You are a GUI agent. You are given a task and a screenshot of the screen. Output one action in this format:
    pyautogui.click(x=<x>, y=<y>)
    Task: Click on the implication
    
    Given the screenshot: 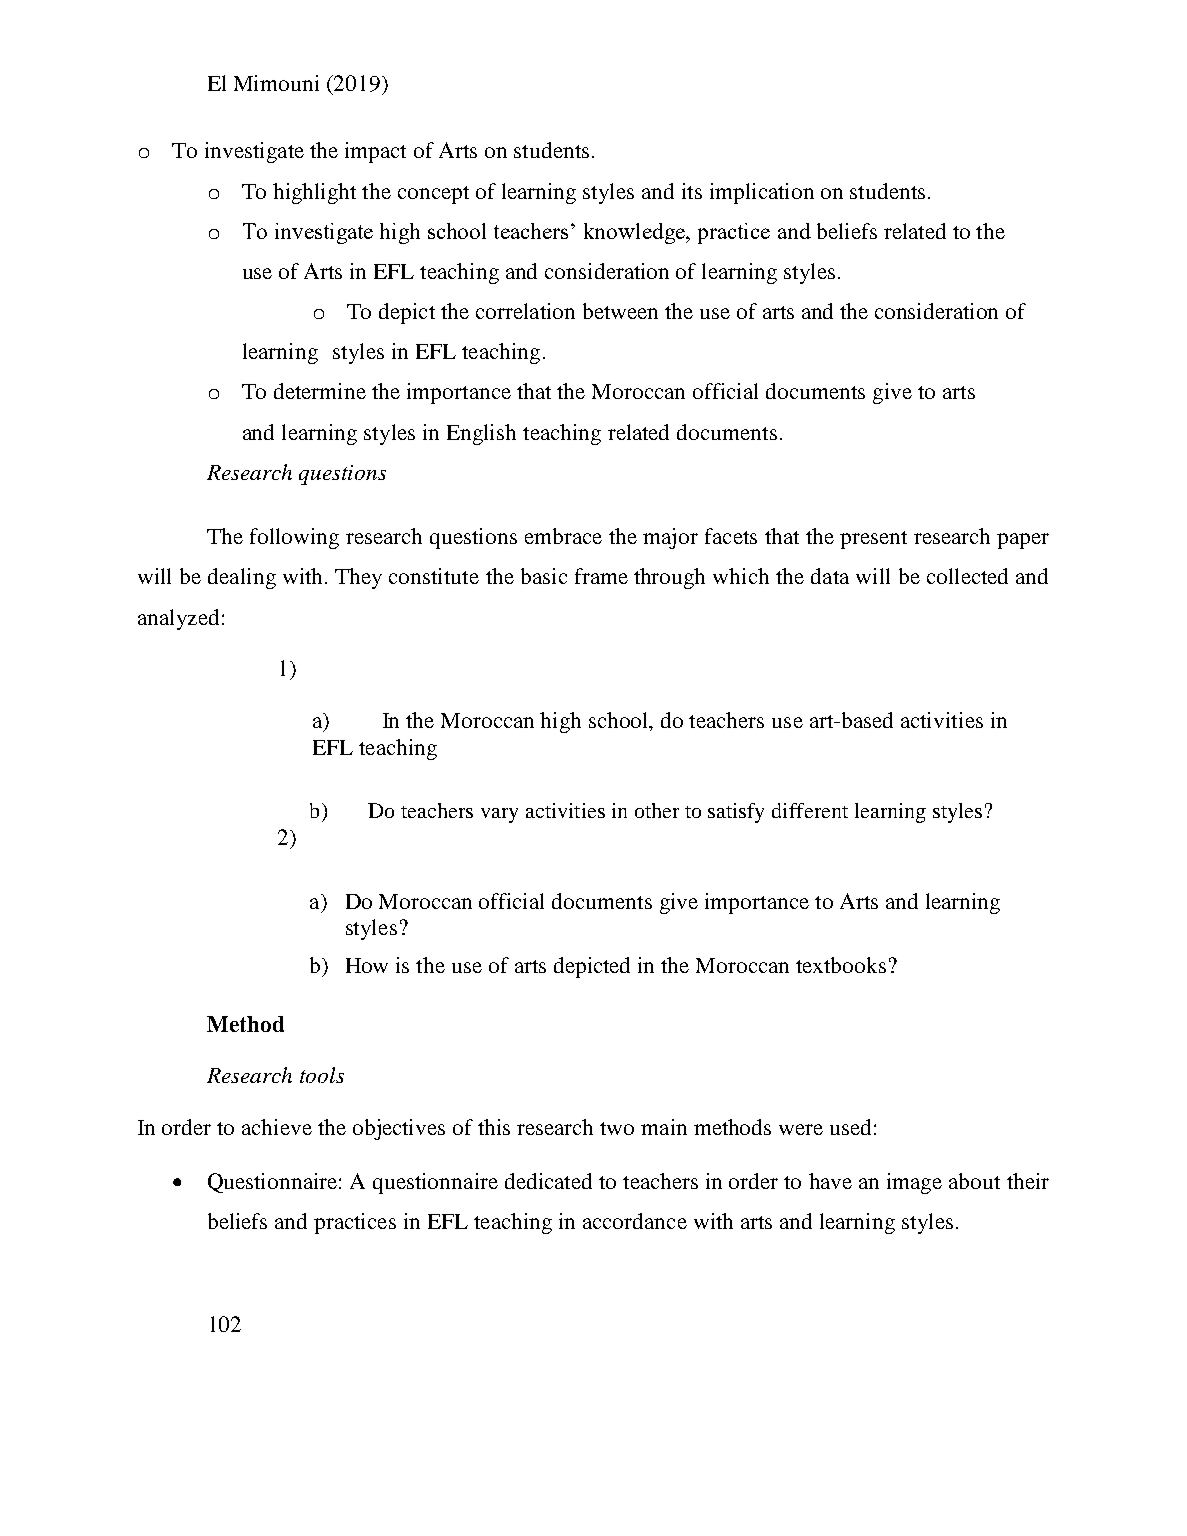 What is the action you would take?
    pyautogui.click(x=762, y=193)
